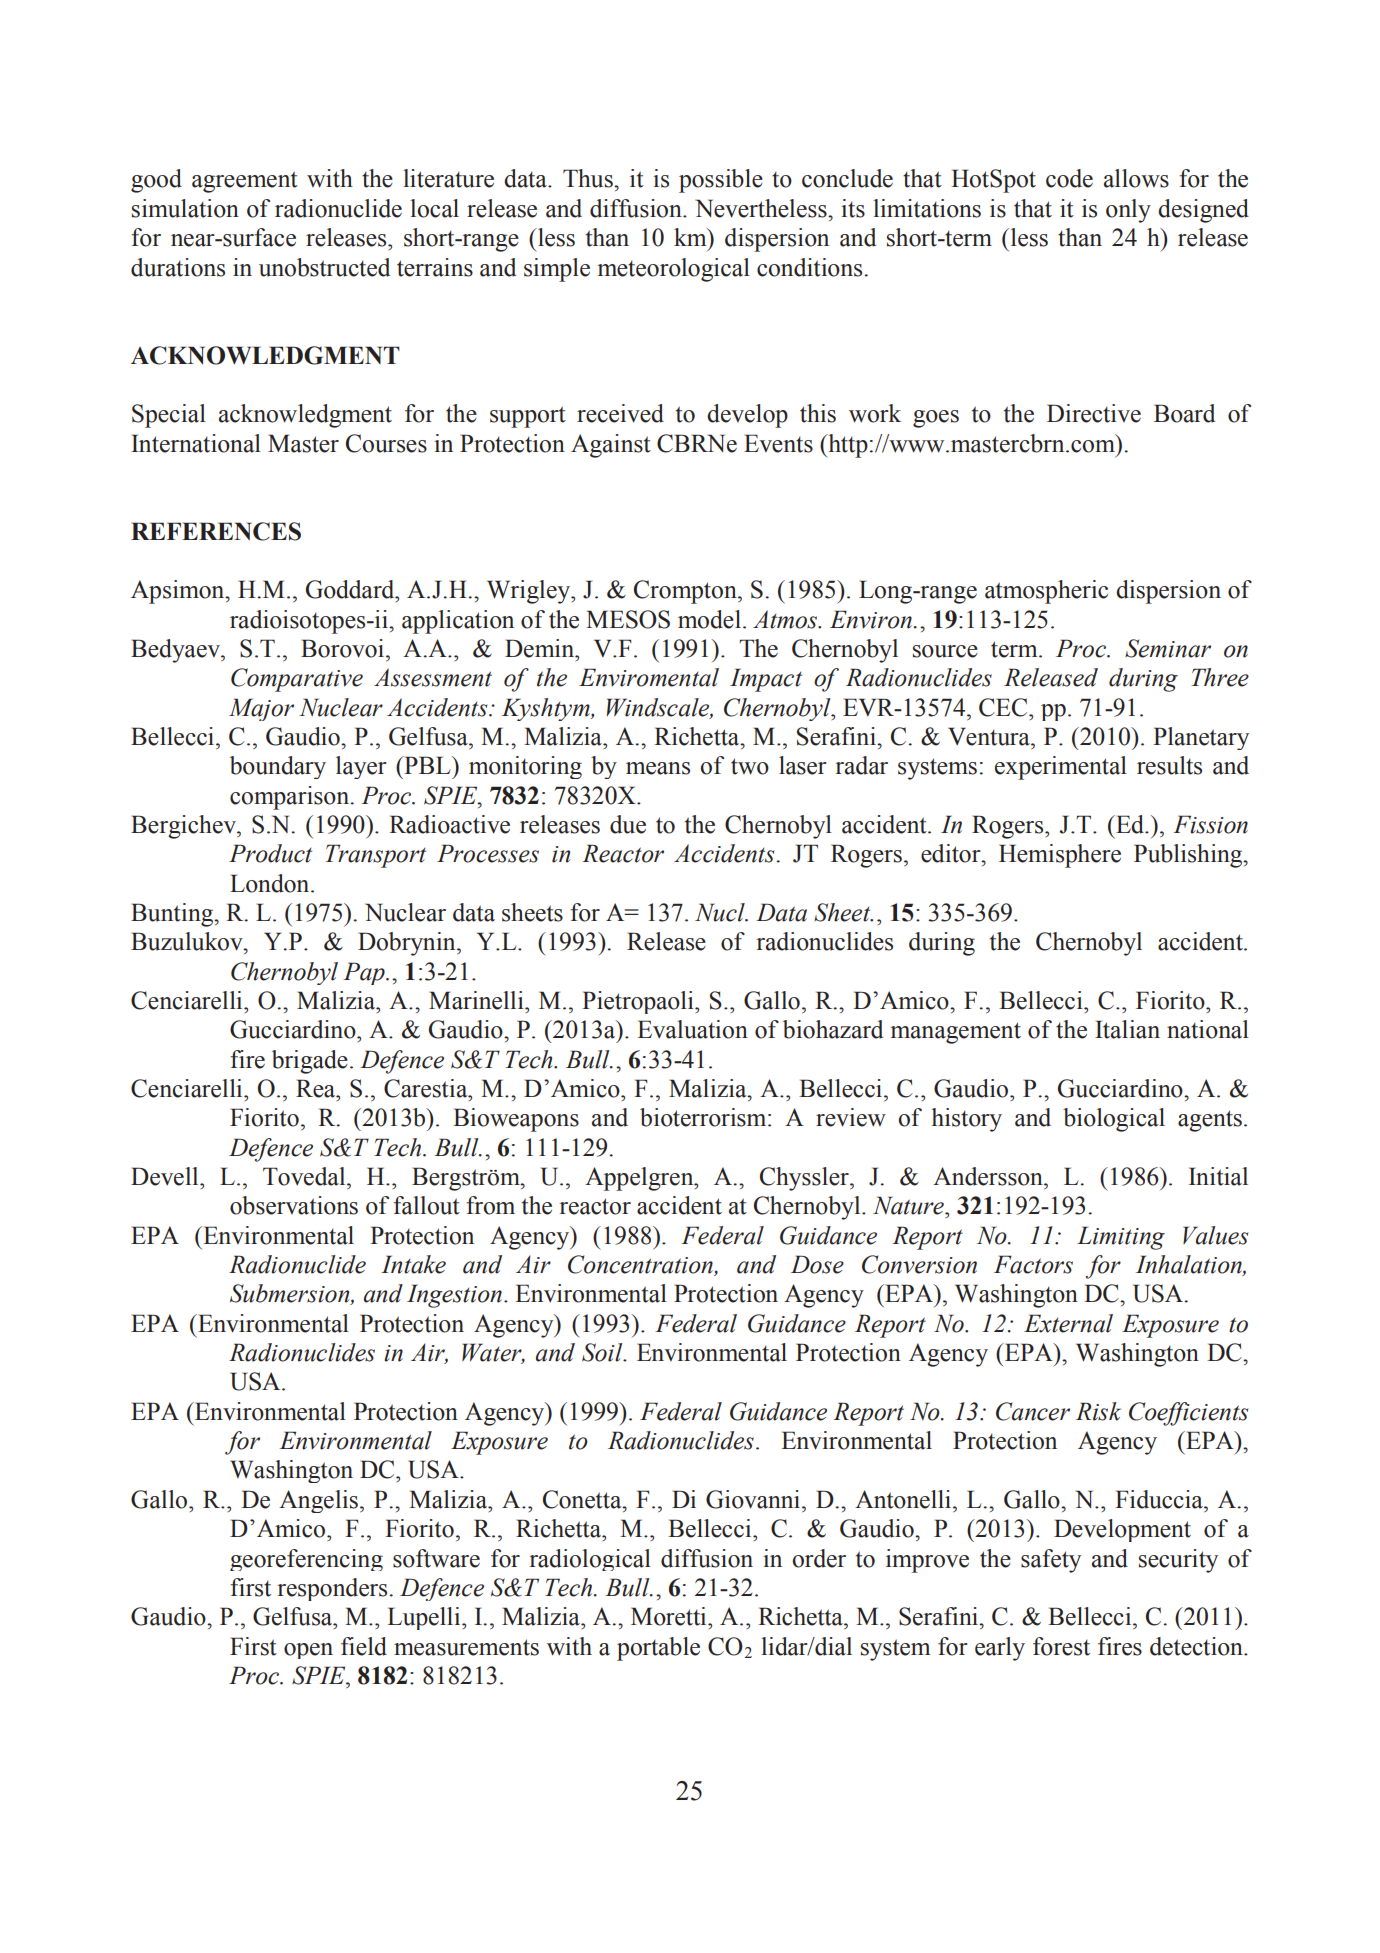  Describe the element at coordinates (1128, 211) in the screenshot. I see `only` at that location.
